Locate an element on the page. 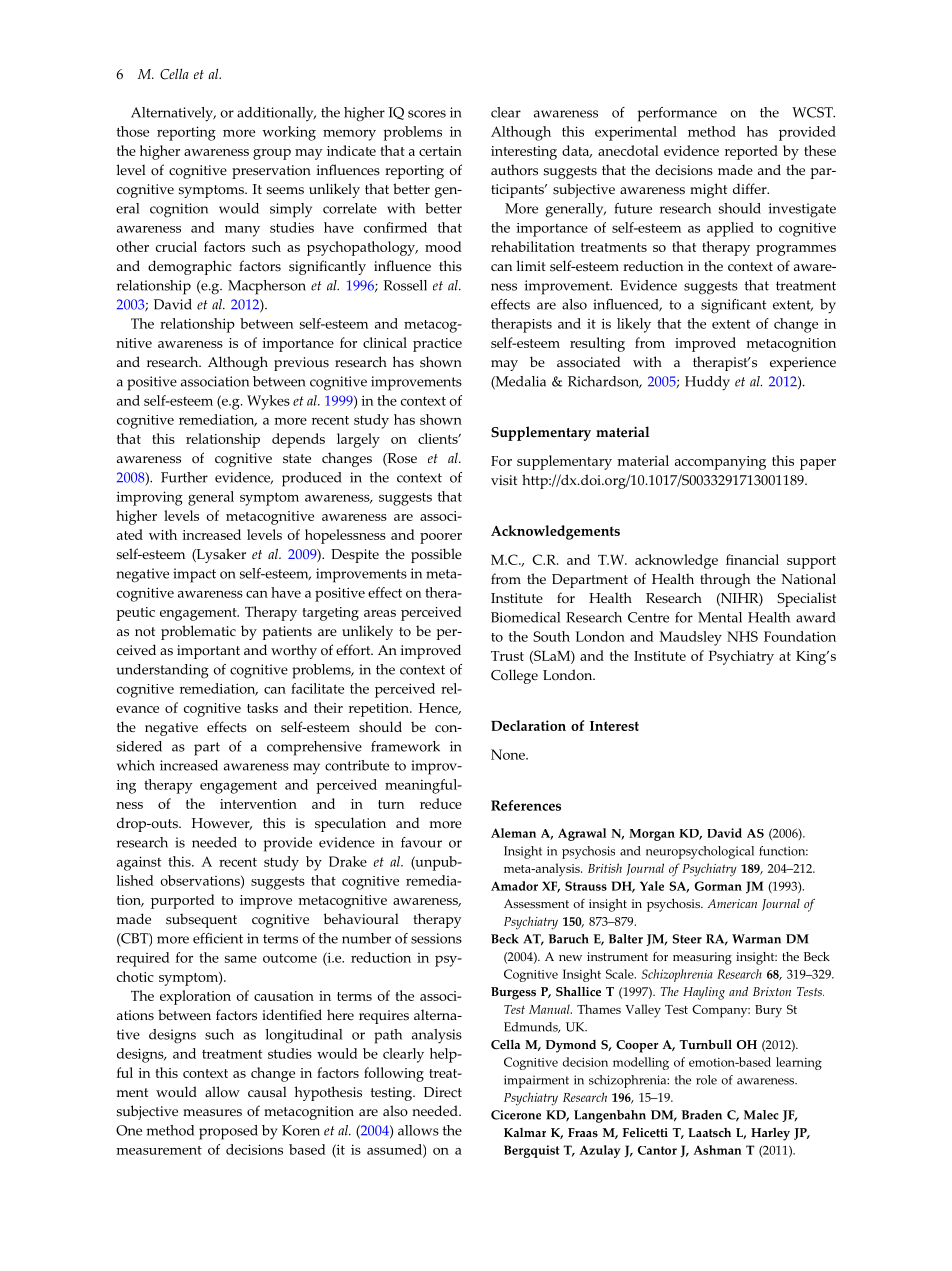 The height and width of the document is (1271, 952). practice is located at coordinates (437, 345).
